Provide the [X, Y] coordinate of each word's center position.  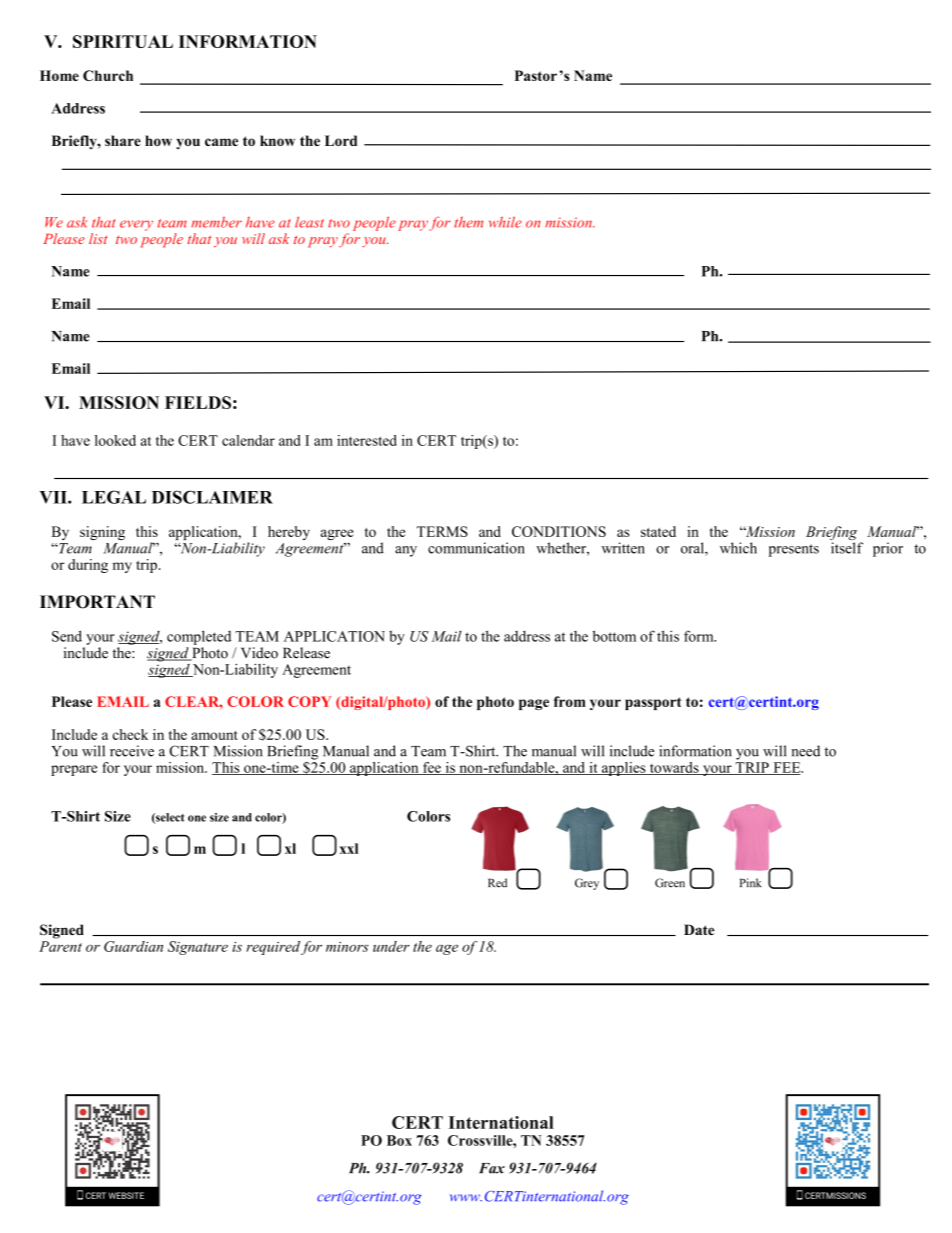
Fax [492, 1168]
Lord [341, 140]
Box [399, 1140]
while [505, 222]
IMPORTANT [97, 602]
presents [794, 550]
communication [476, 548]
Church [108, 75]
